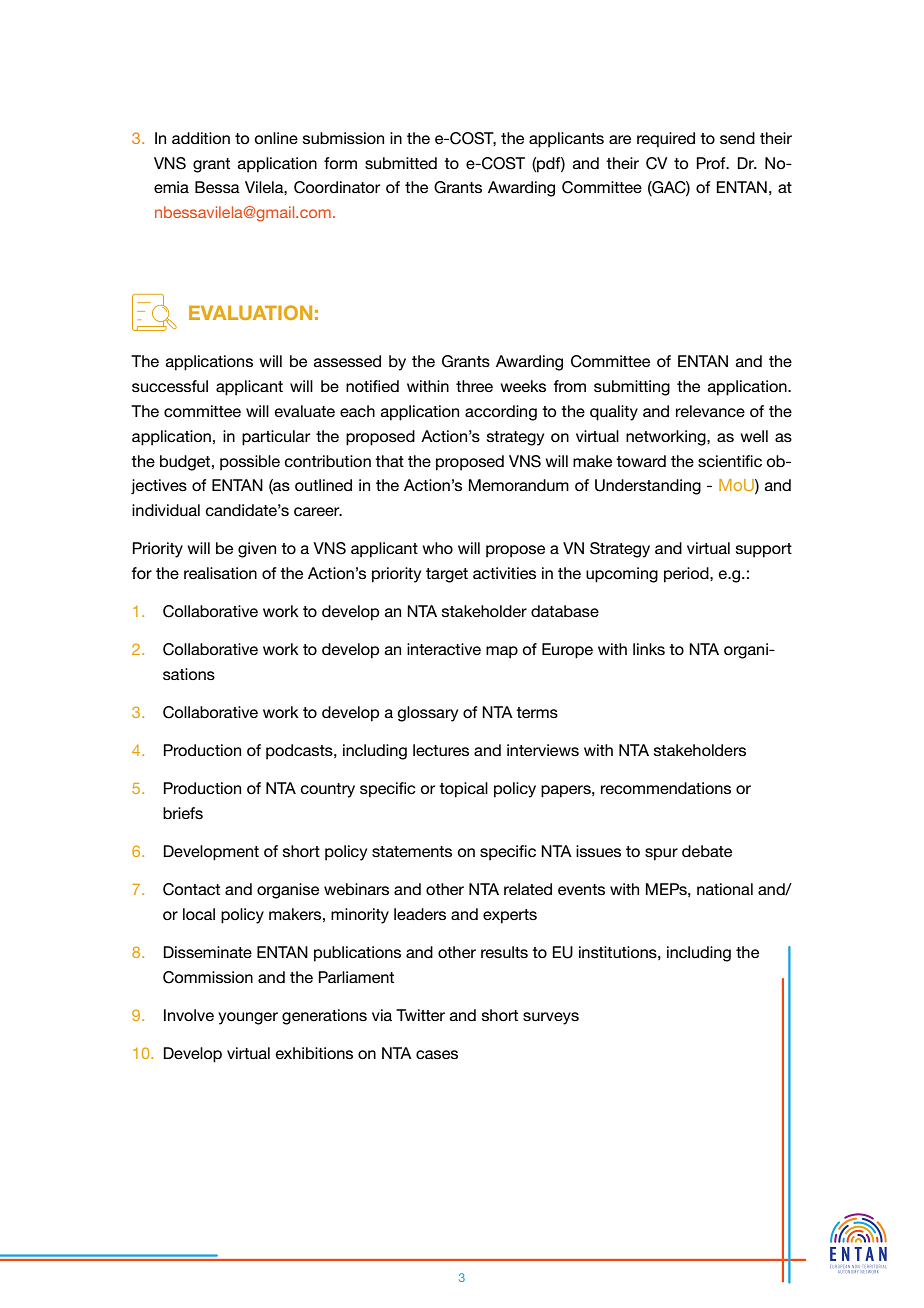 The width and height of the screenshot is (924, 1308). Describe the element at coordinates (220, 573) in the screenshot. I see `realisation` at that location.
